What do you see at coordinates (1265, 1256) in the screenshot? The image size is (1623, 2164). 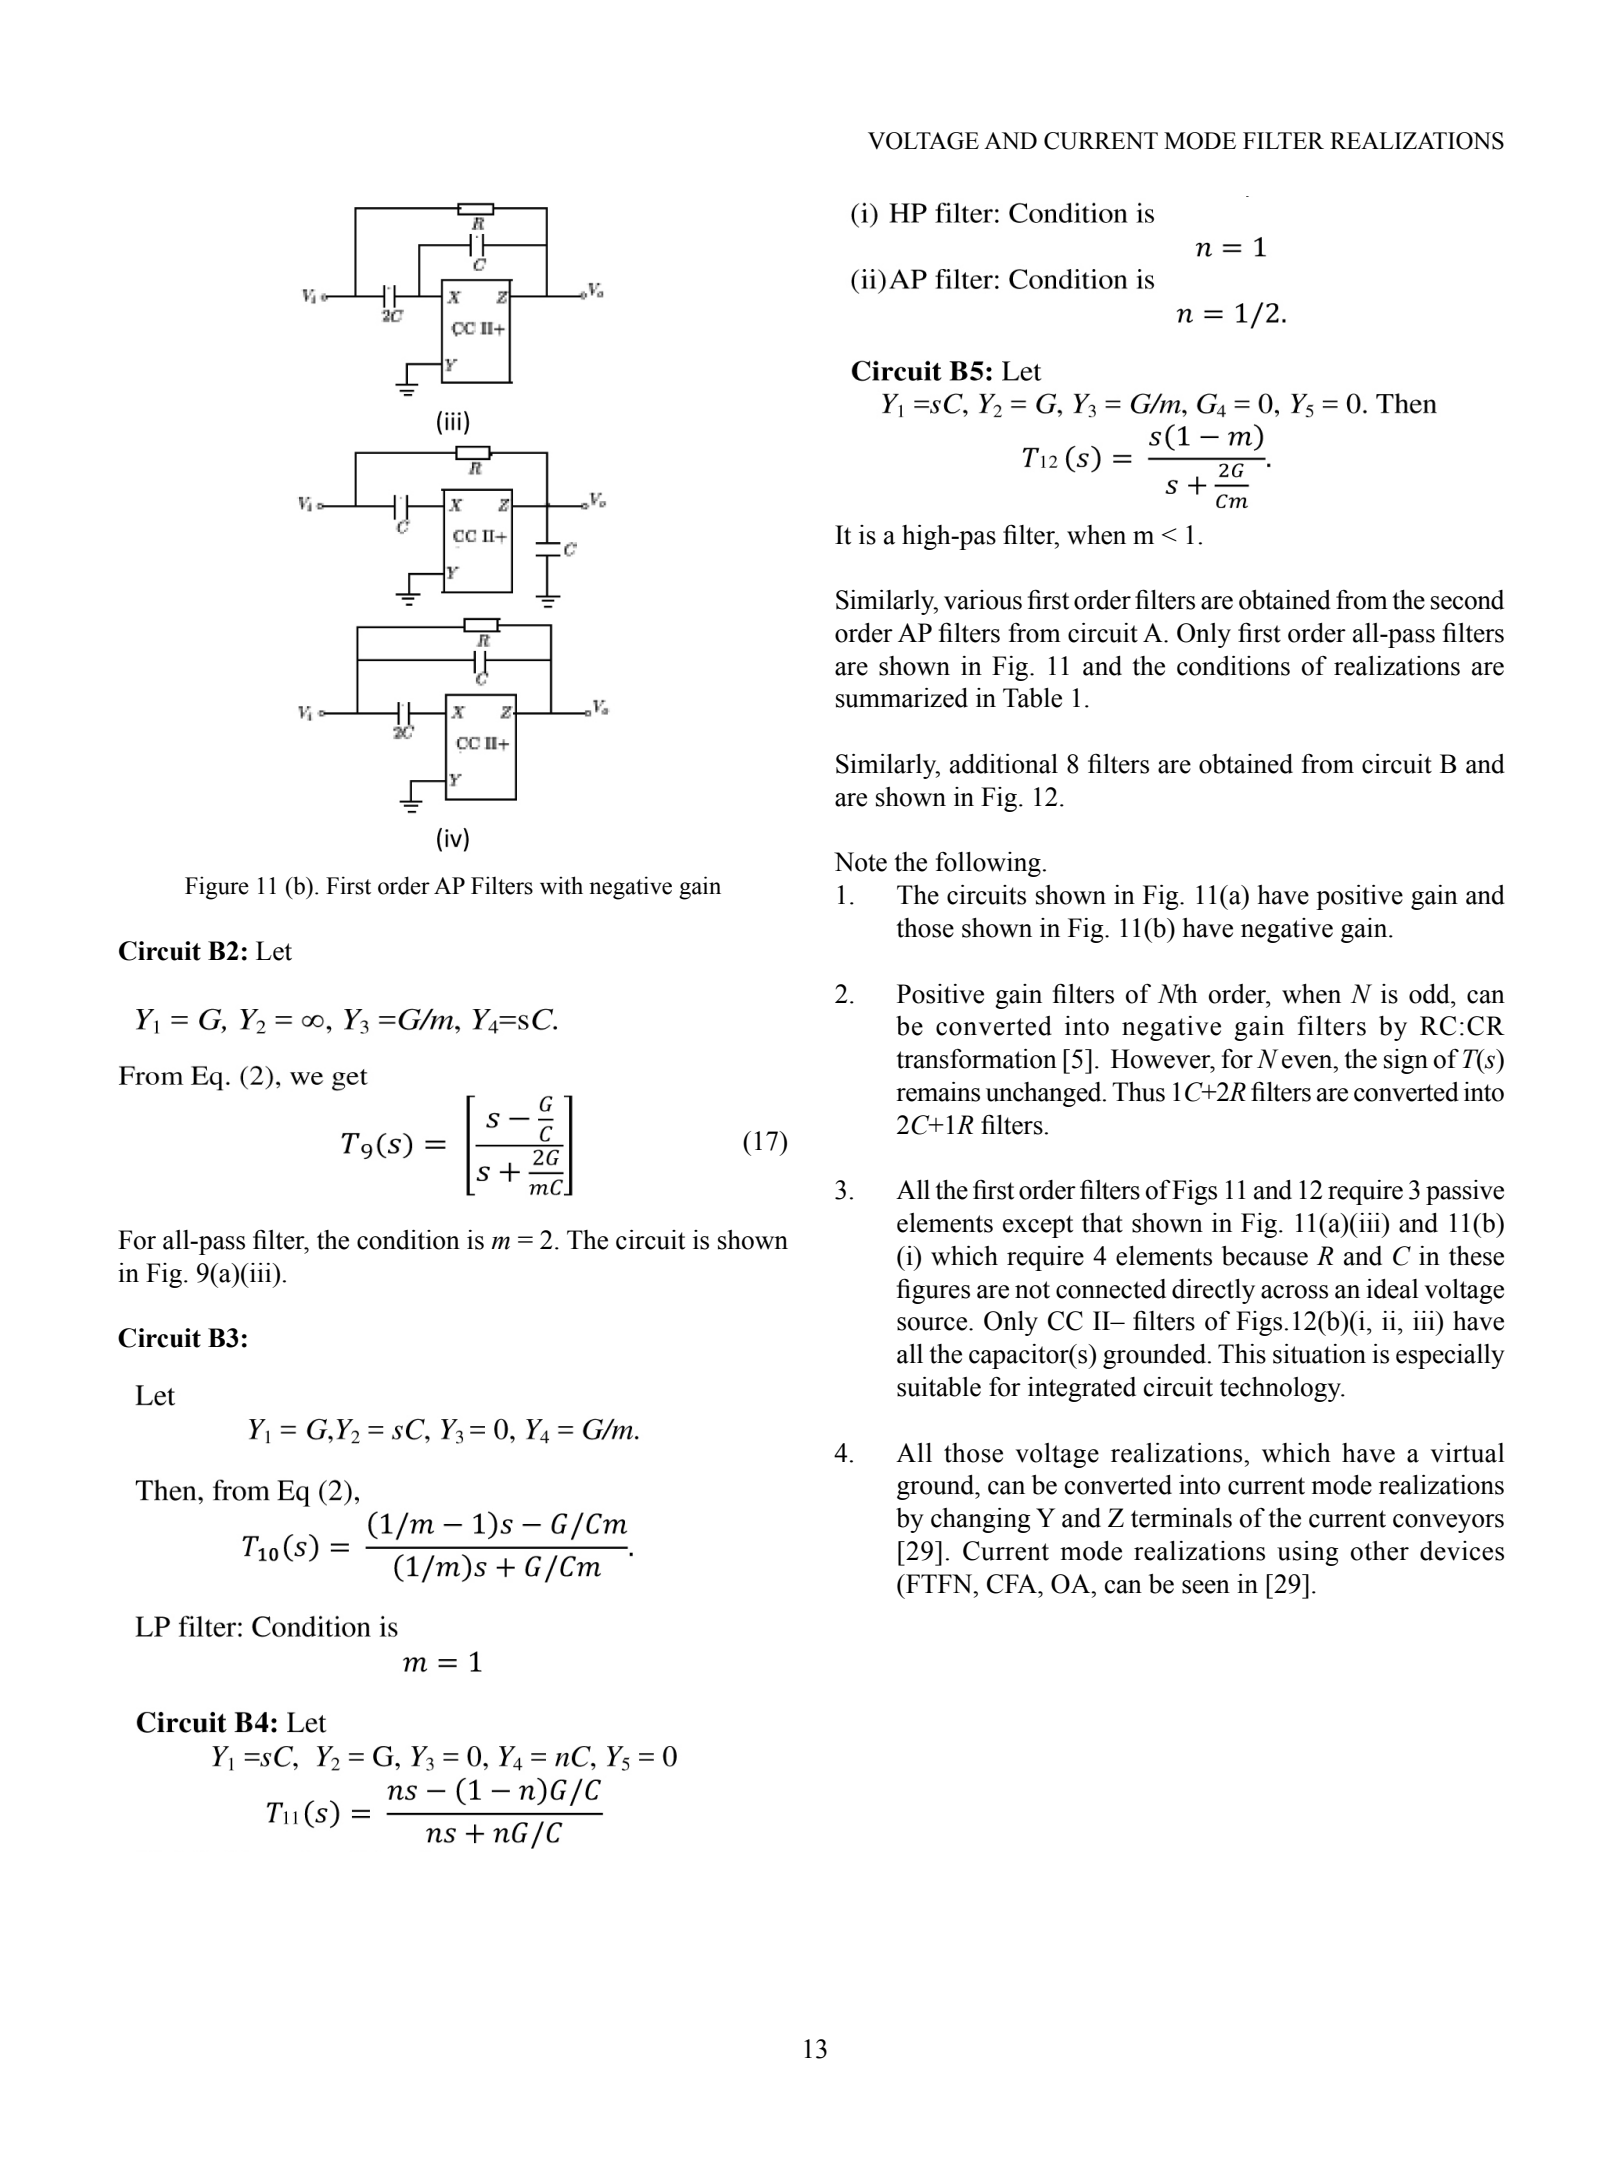 I see `because` at bounding box center [1265, 1256].
